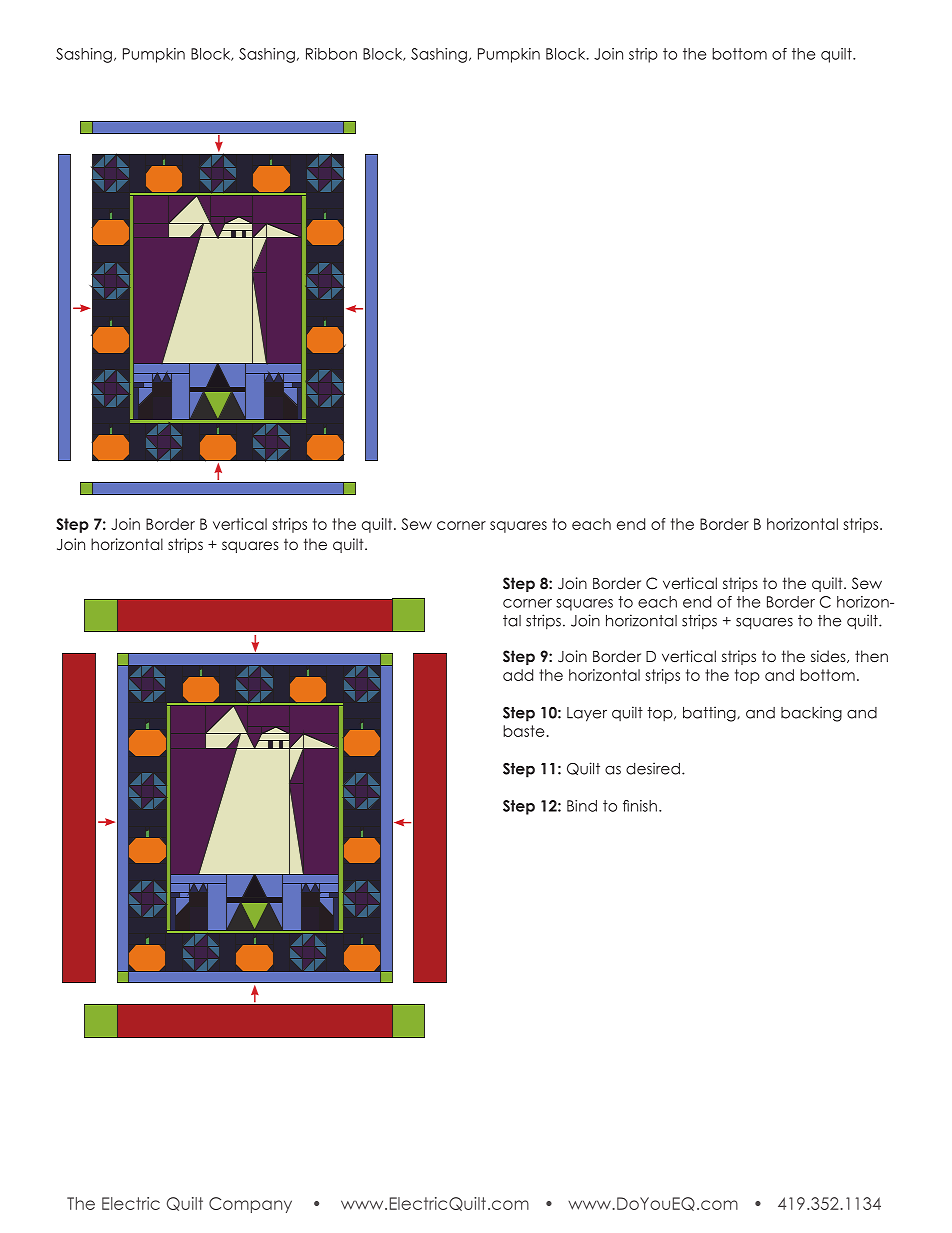 The width and height of the image is (952, 1233). What do you see at coordinates (829, 656) in the image?
I see `sides` at bounding box center [829, 656].
